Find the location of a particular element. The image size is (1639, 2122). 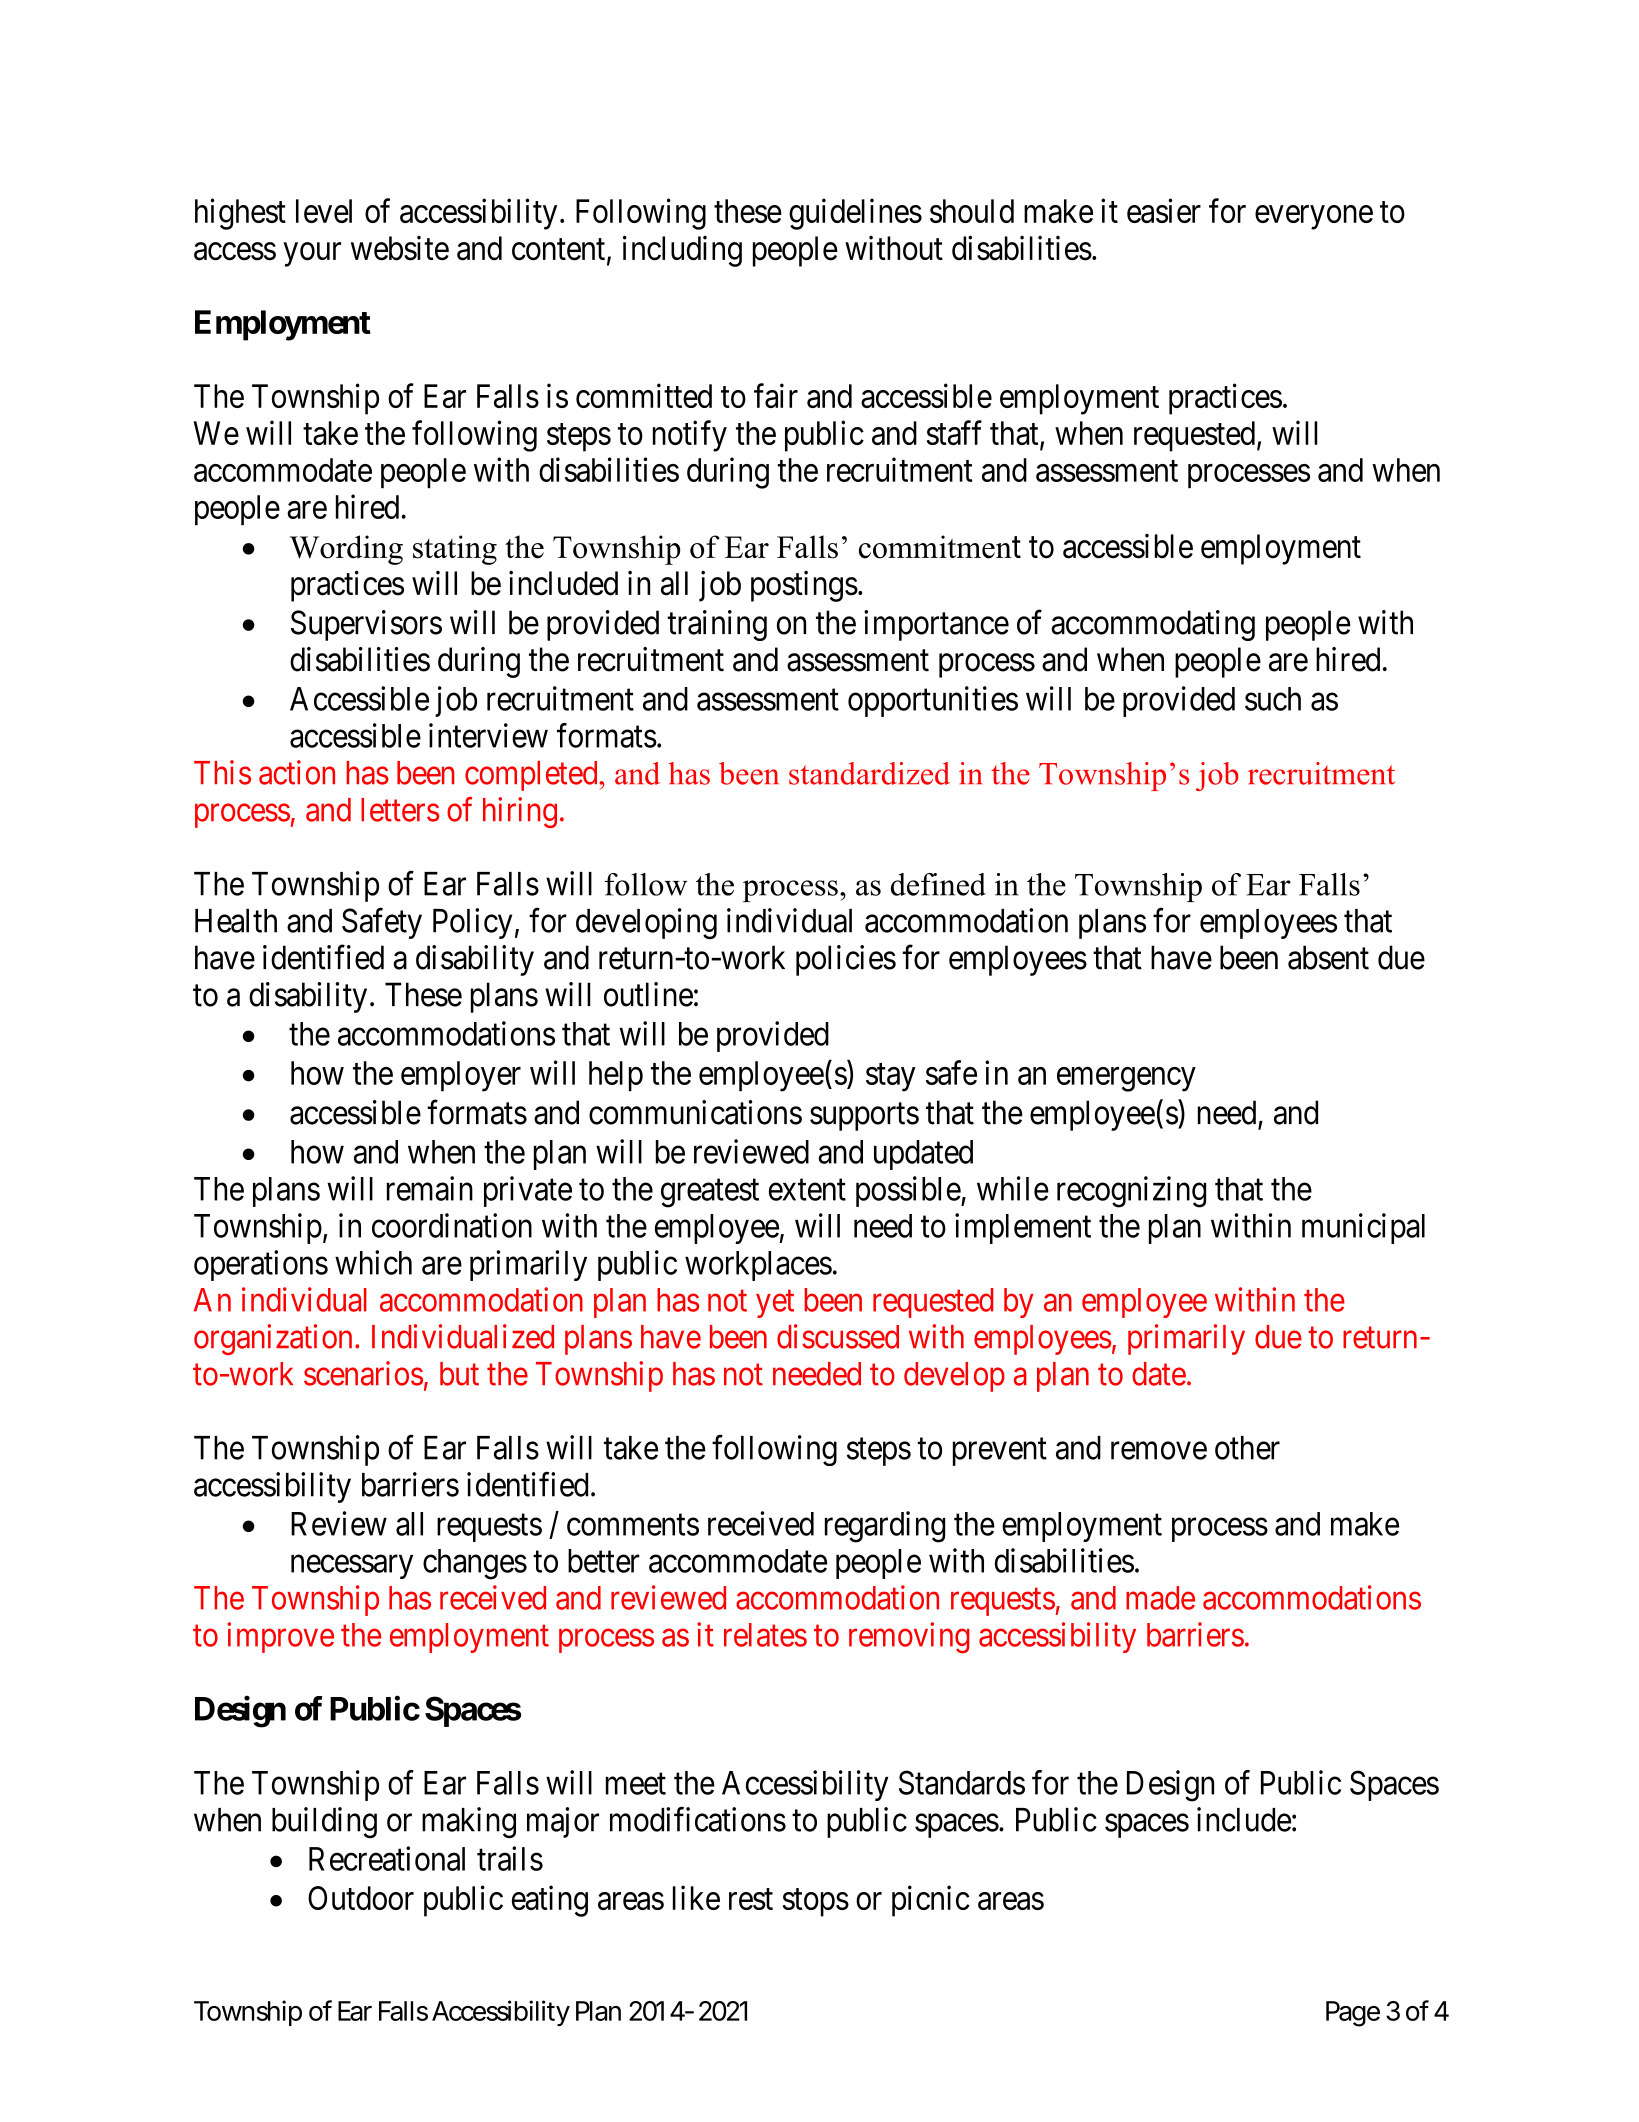

including is located at coordinates (682, 251).
